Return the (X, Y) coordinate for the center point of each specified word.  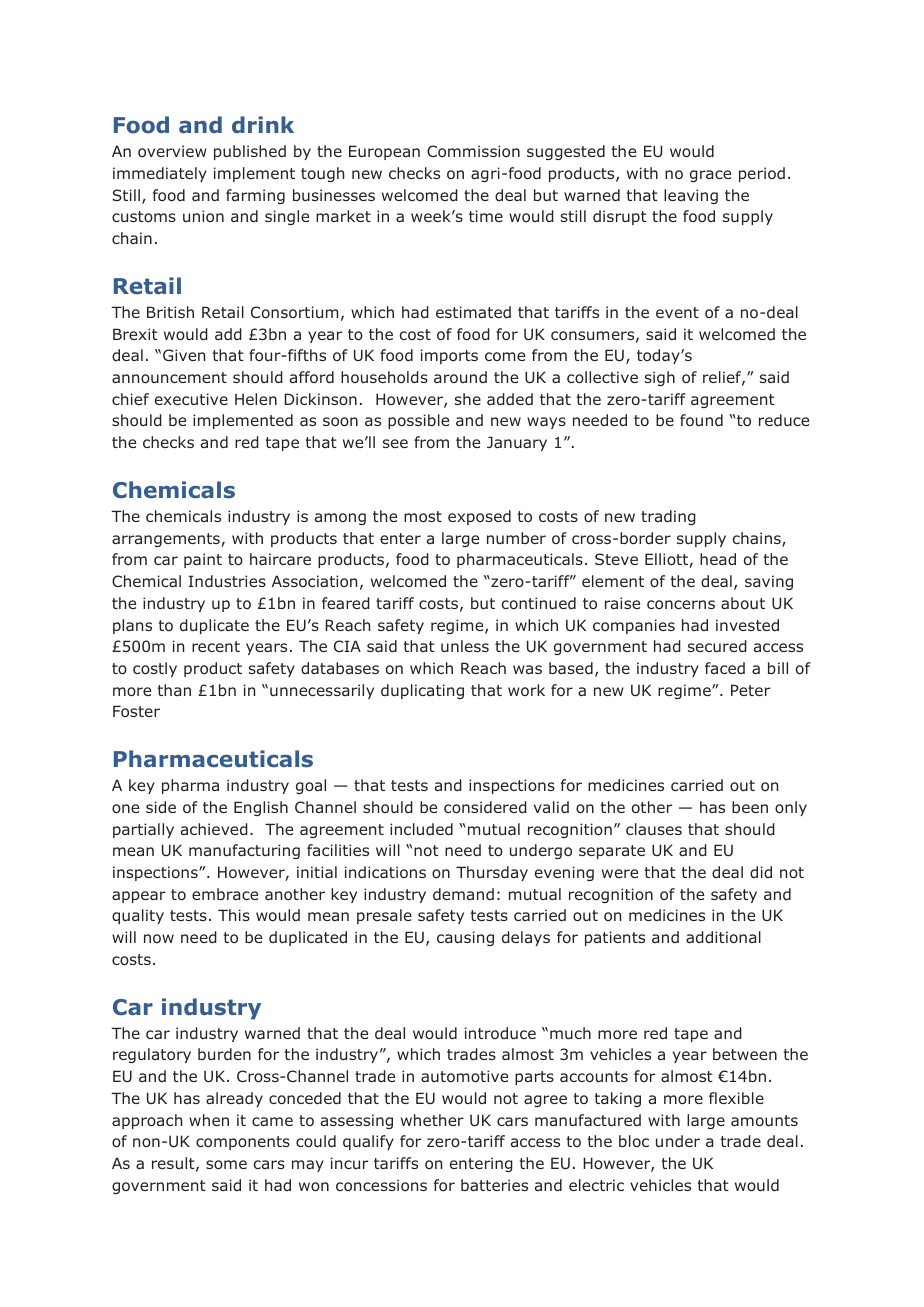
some (226, 1164)
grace (710, 176)
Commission (473, 151)
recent (216, 646)
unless (465, 646)
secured (717, 646)
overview (172, 151)
